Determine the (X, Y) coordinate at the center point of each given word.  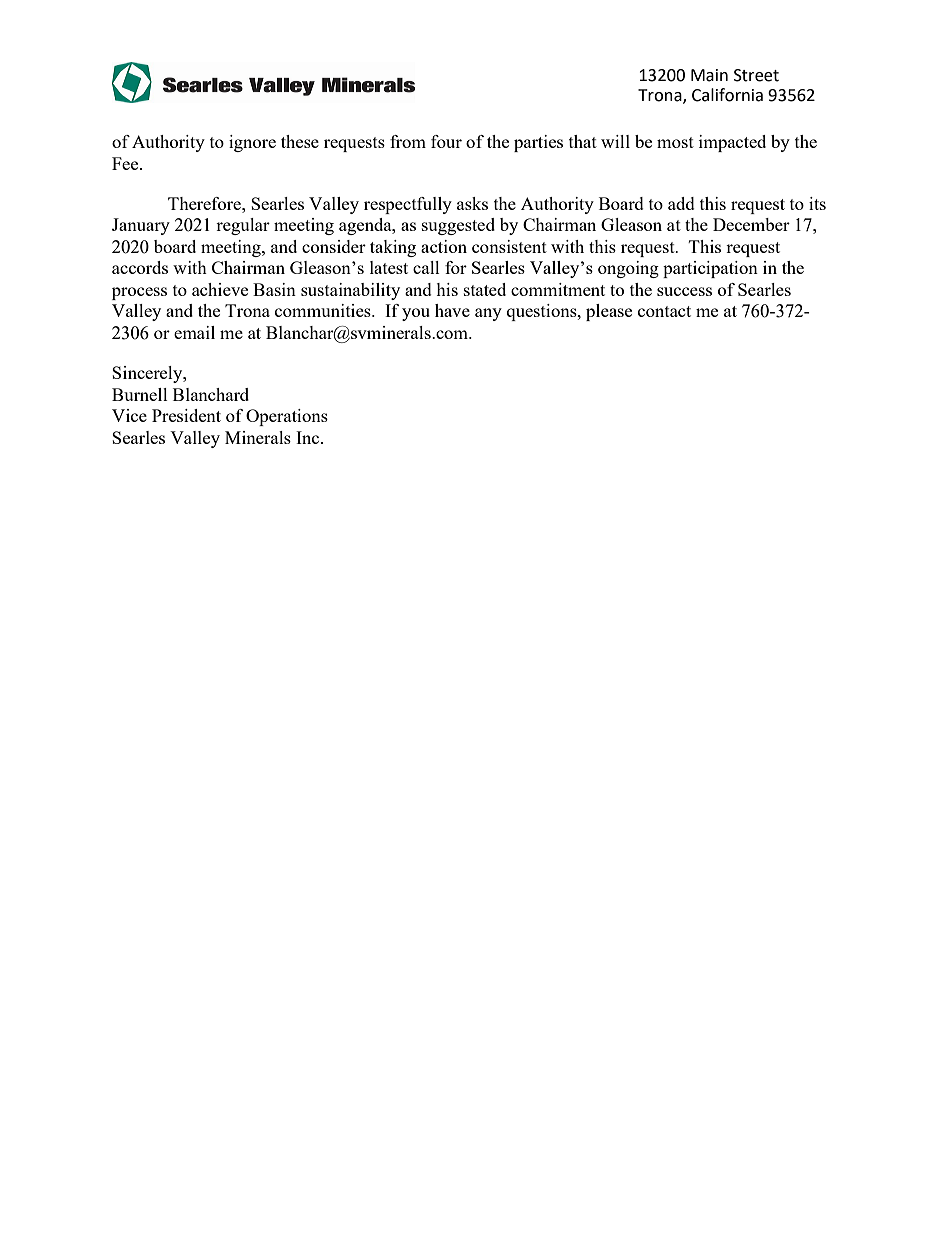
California (727, 95)
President (186, 415)
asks (472, 203)
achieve (220, 289)
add (681, 203)
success (684, 291)
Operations (287, 417)
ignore (252, 143)
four (446, 141)
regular (243, 226)
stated (485, 289)
